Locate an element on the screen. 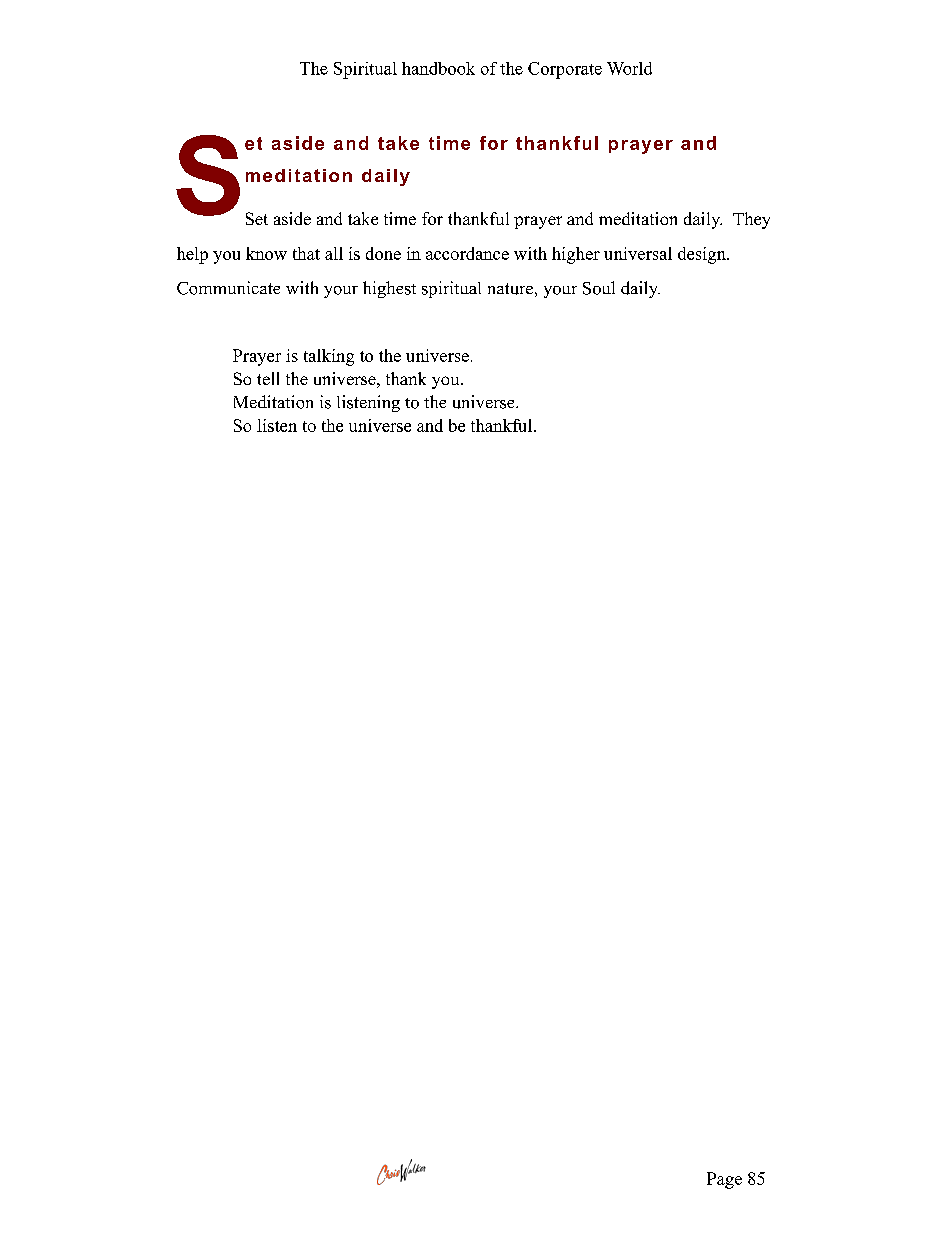 Image resolution: width=952 pixels, height=1233 pixels. Communicate is located at coordinates (228, 288).
